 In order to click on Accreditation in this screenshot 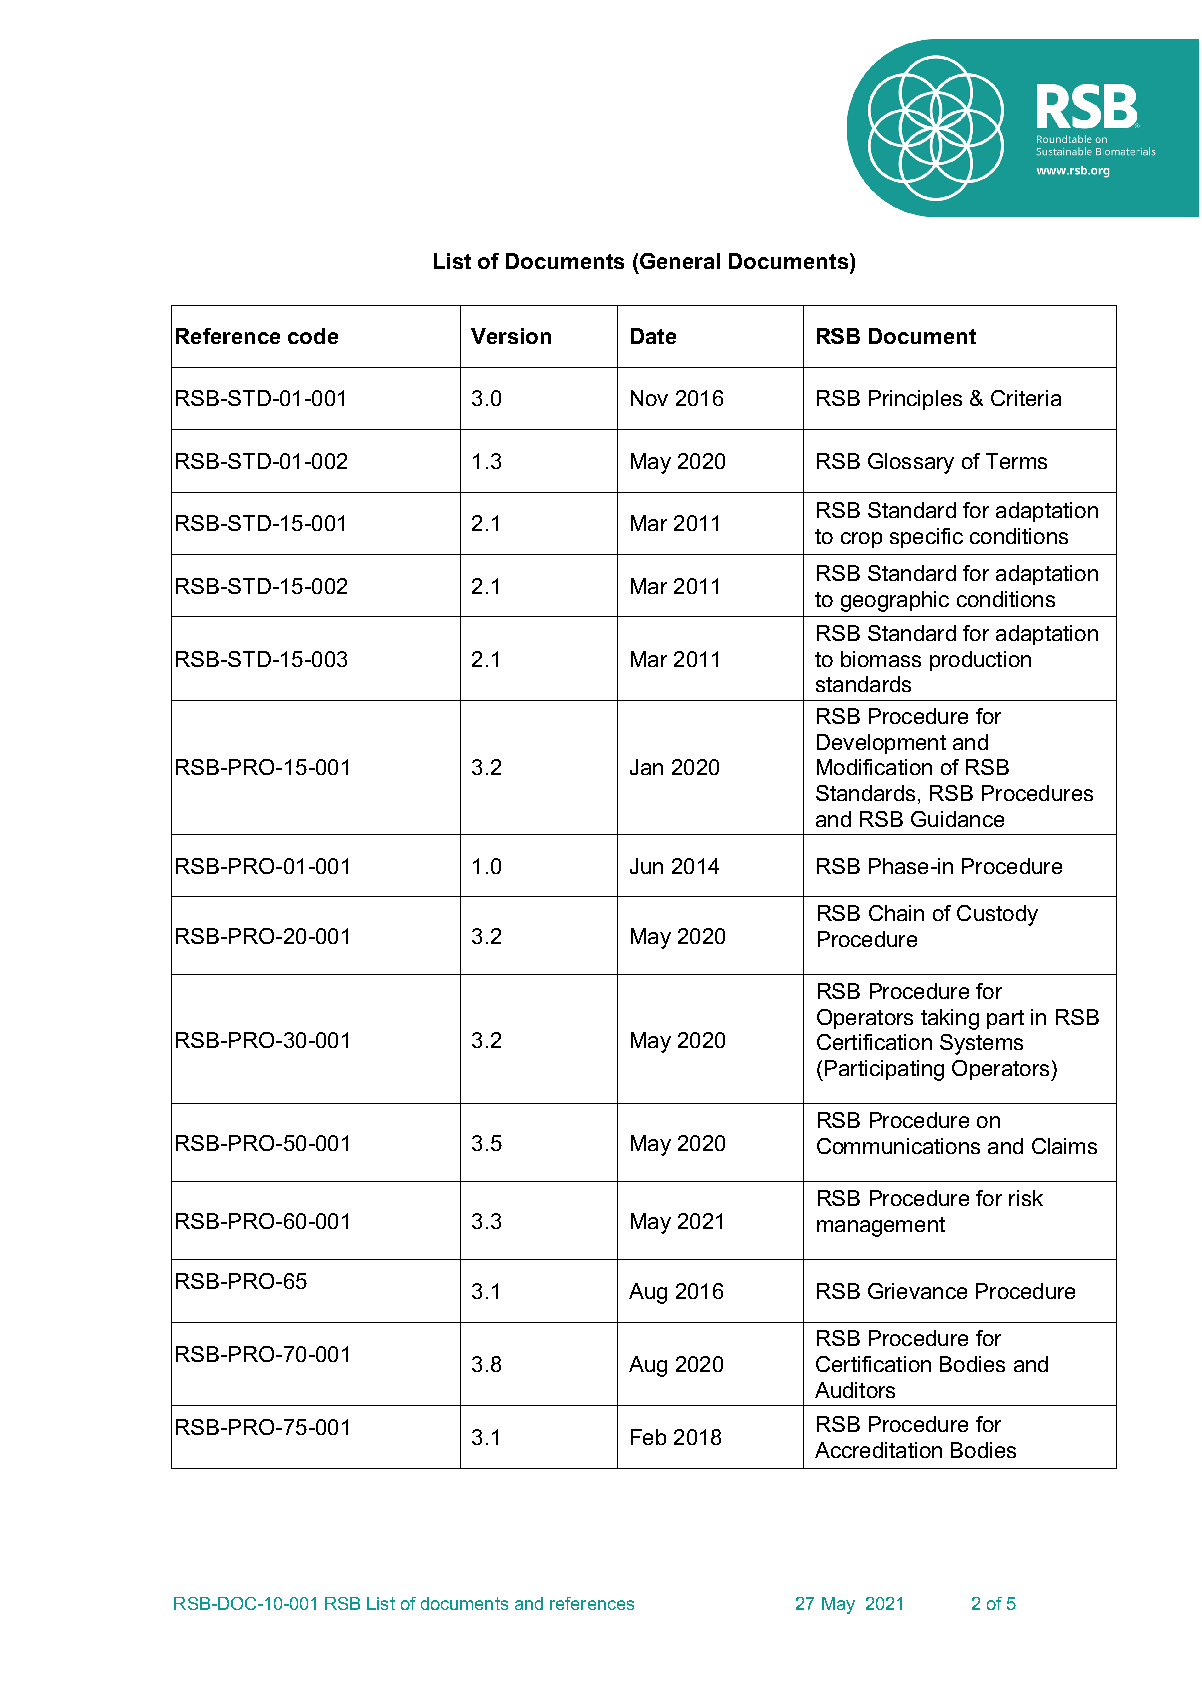, I will do `click(878, 1450)`.
